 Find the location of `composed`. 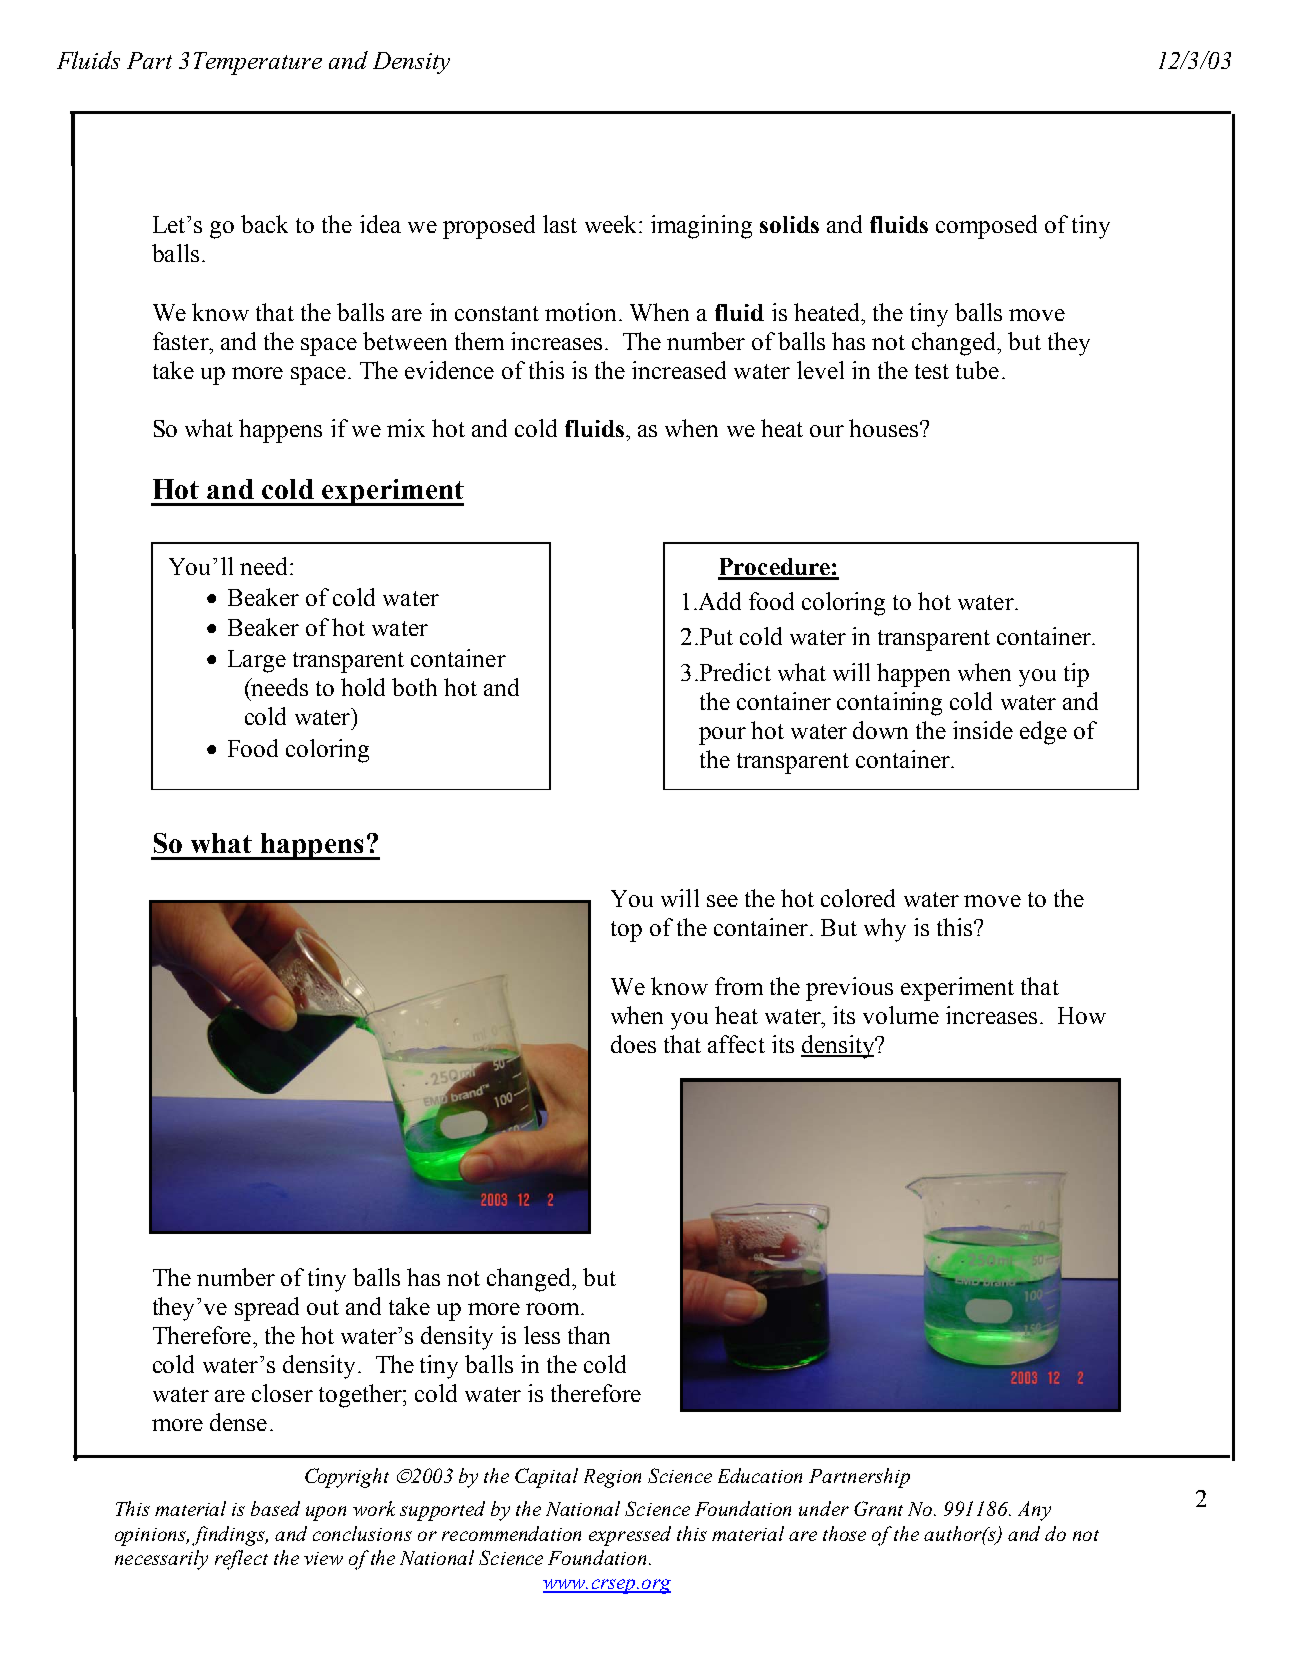

composed is located at coordinates (986, 227).
